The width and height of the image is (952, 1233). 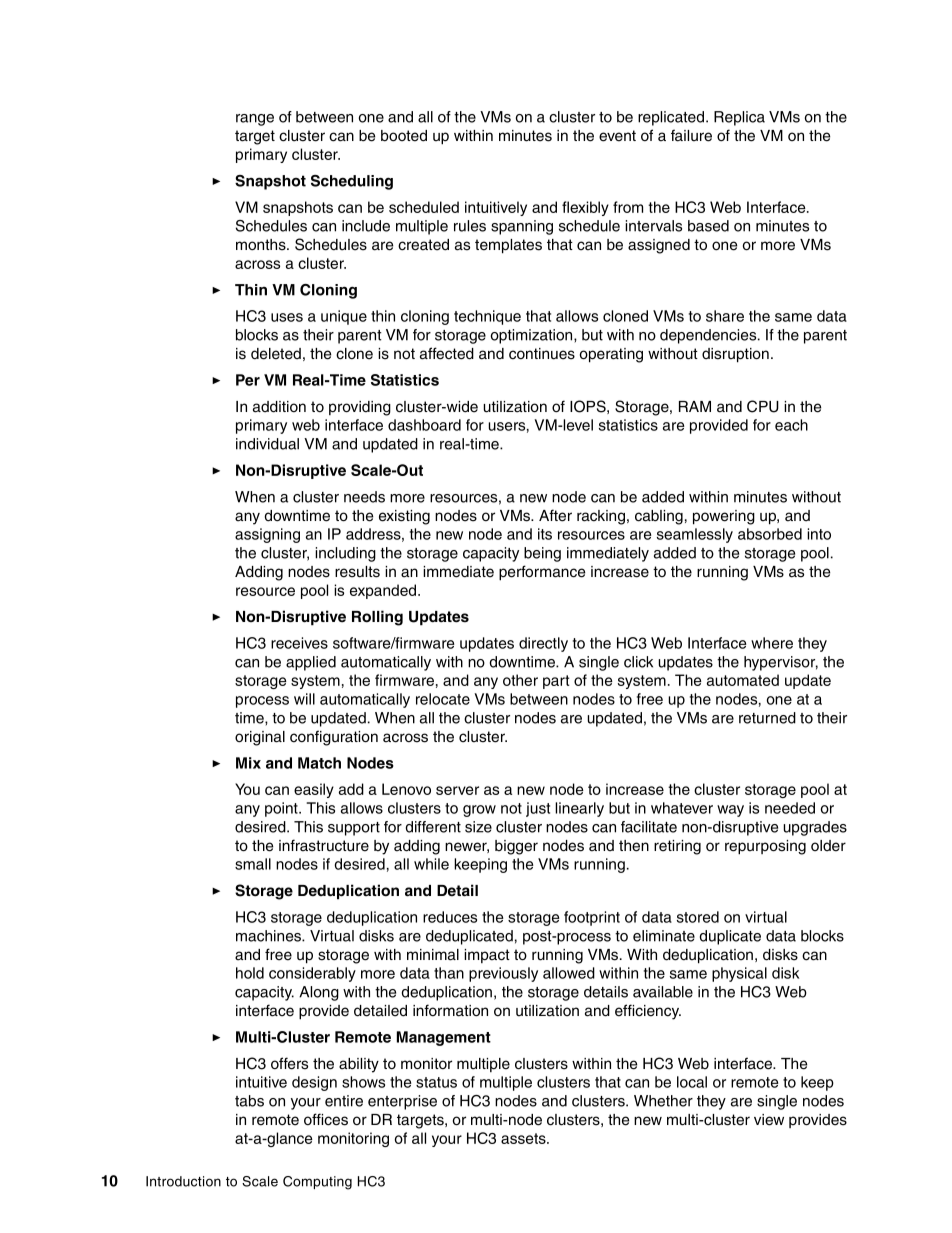 I want to click on other, so click(x=520, y=680).
